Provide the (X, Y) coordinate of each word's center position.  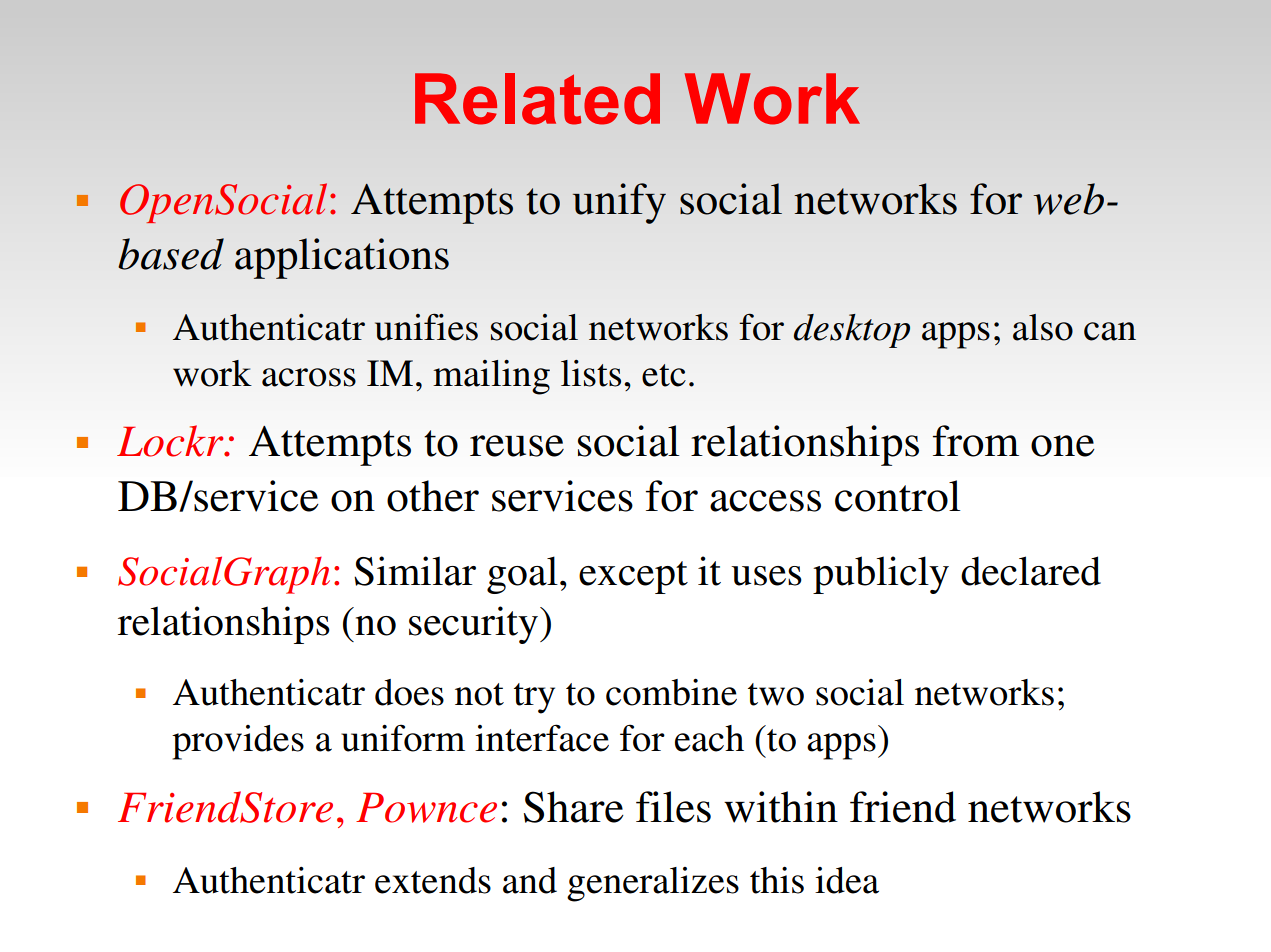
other (433, 496)
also (1043, 327)
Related (537, 99)
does (409, 692)
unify (619, 203)
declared (1031, 571)
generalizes (653, 884)
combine (671, 692)
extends (433, 880)
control (897, 496)
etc (664, 375)
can (1110, 331)
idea (847, 880)
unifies (426, 327)
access (765, 501)
